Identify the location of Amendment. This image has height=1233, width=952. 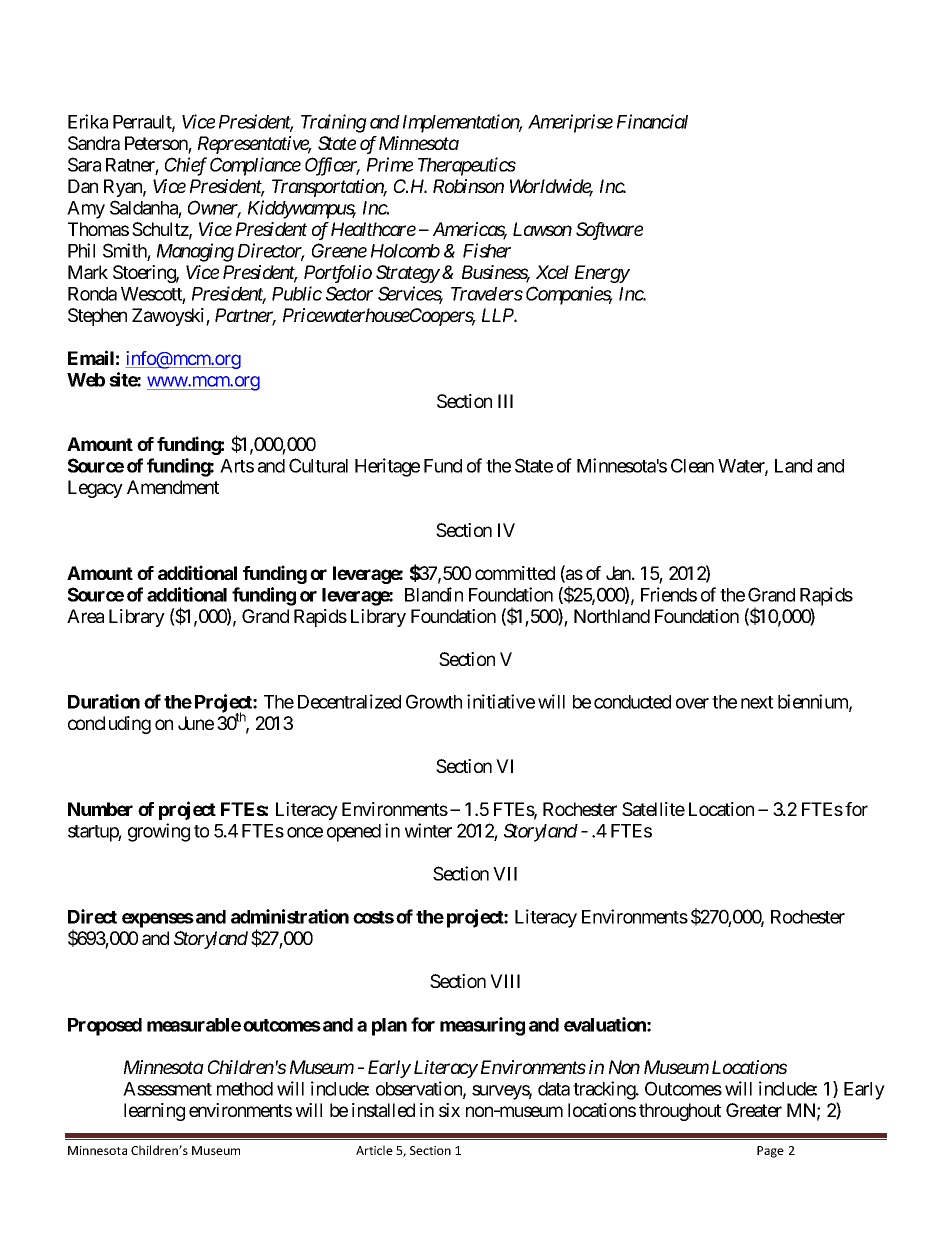
(173, 487).
